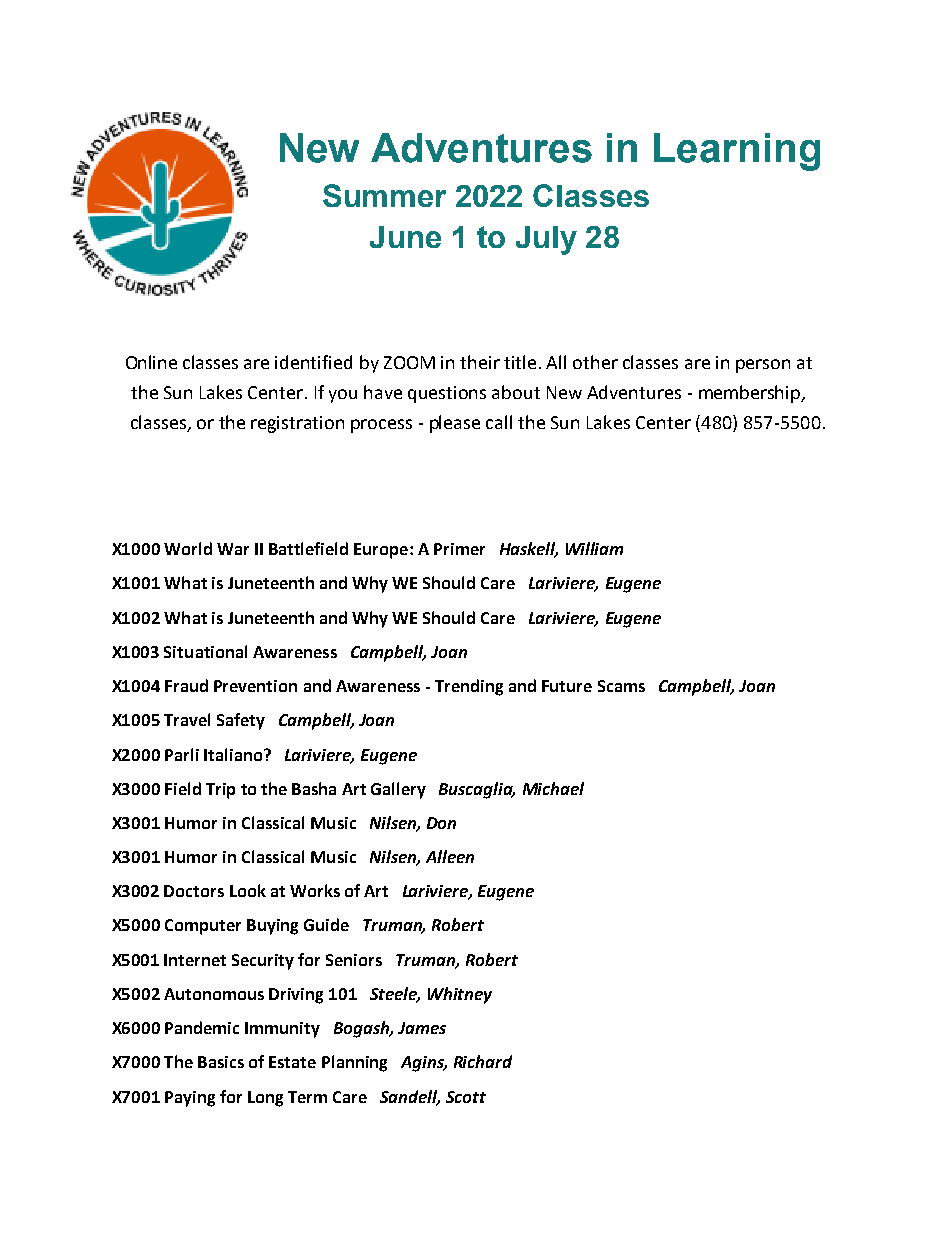 The height and width of the image is (1233, 952). I want to click on World, so click(188, 548).
